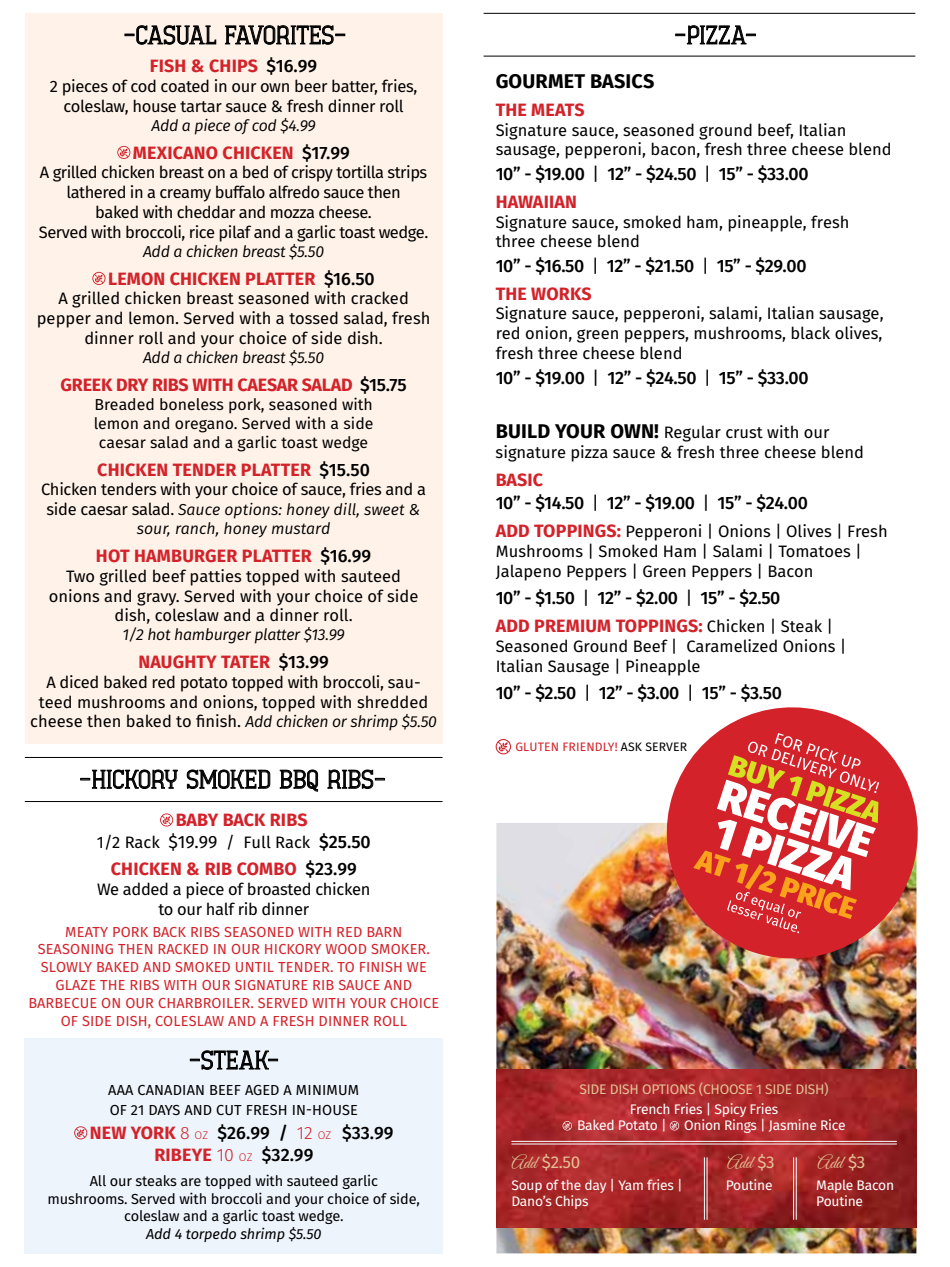  I want to click on oregano, so click(205, 426).
